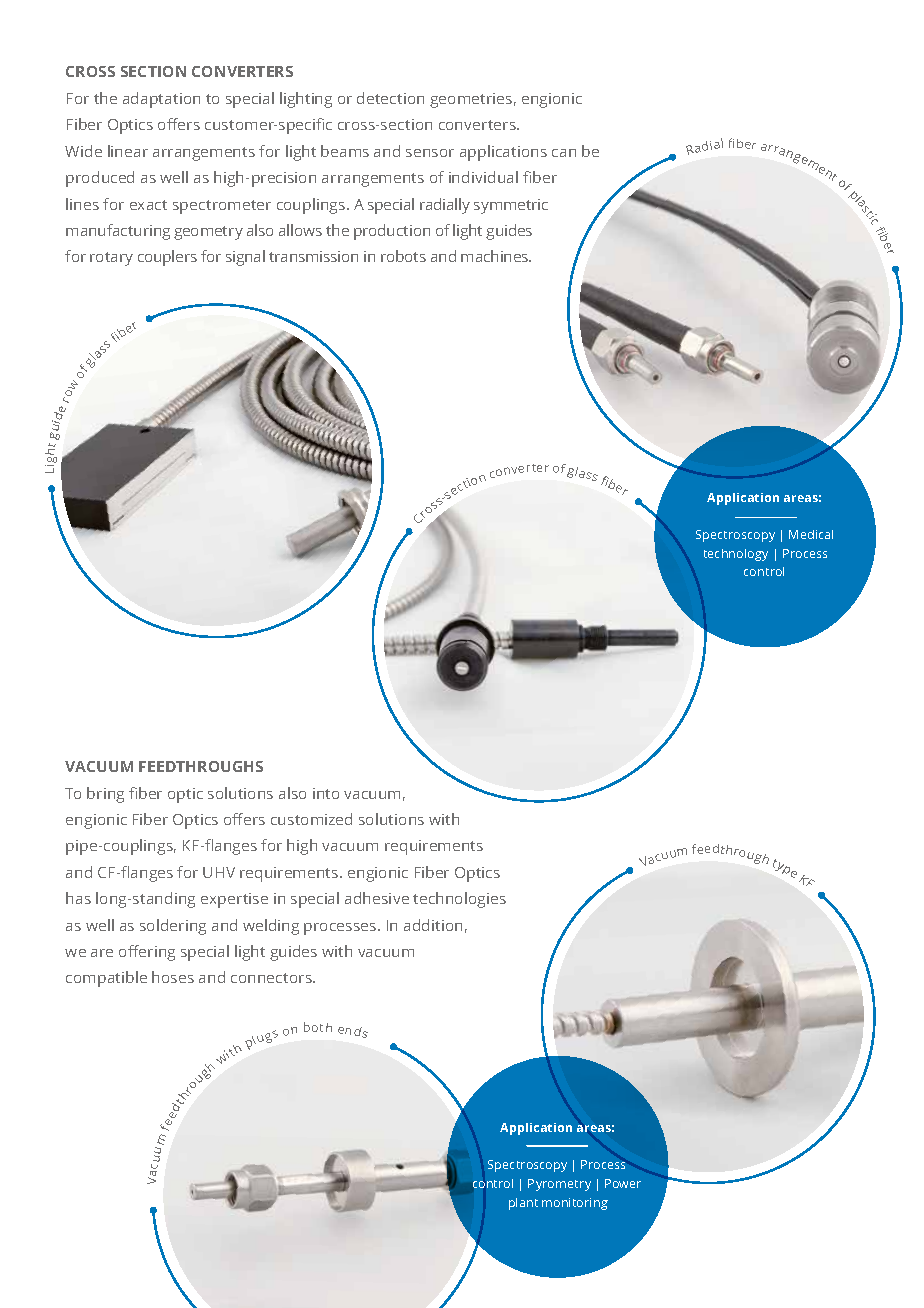  I want to click on addition, so click(433, 925).
